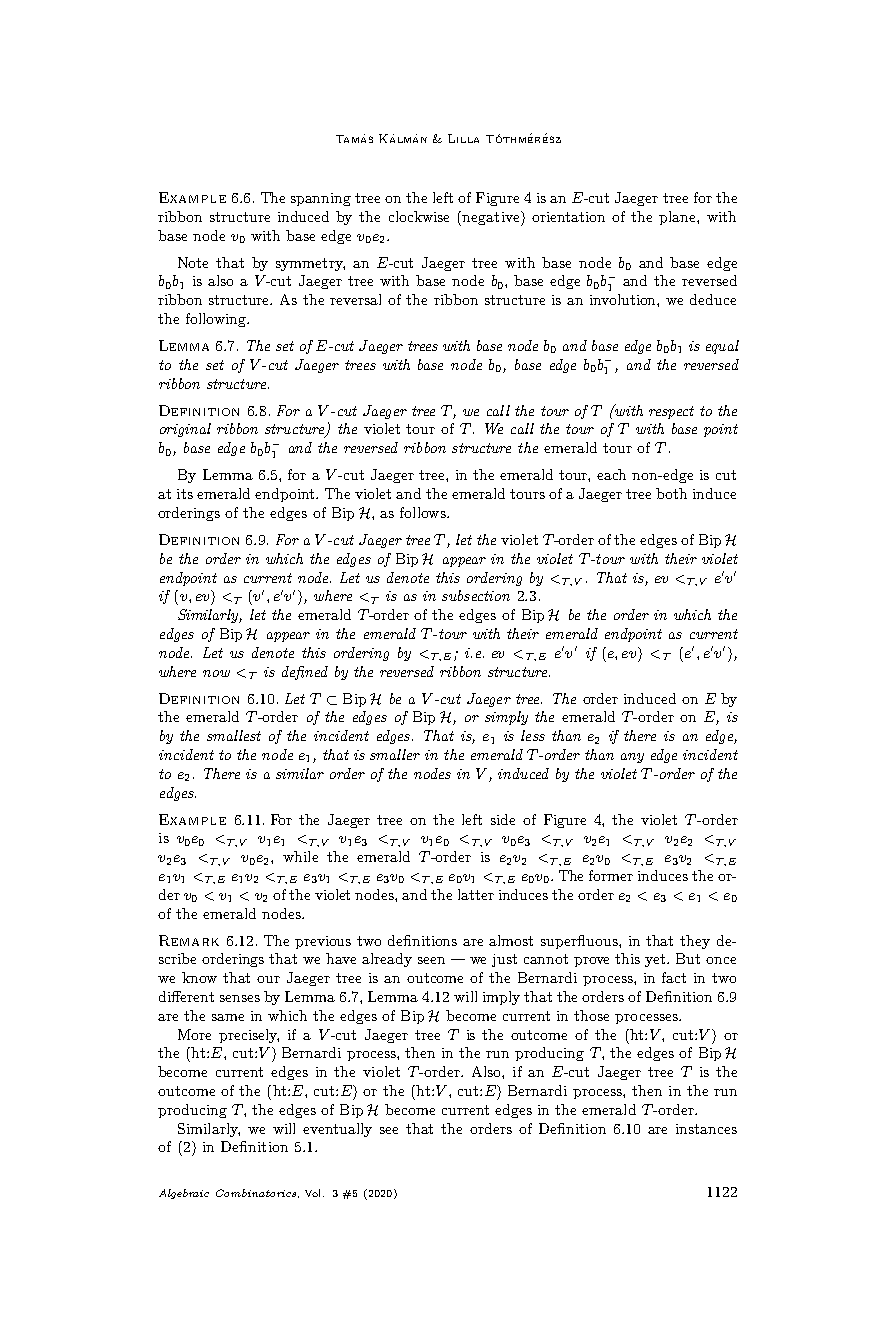 The height and width of the document is (1324, 896). I want to click on both, so click(671, 493).
